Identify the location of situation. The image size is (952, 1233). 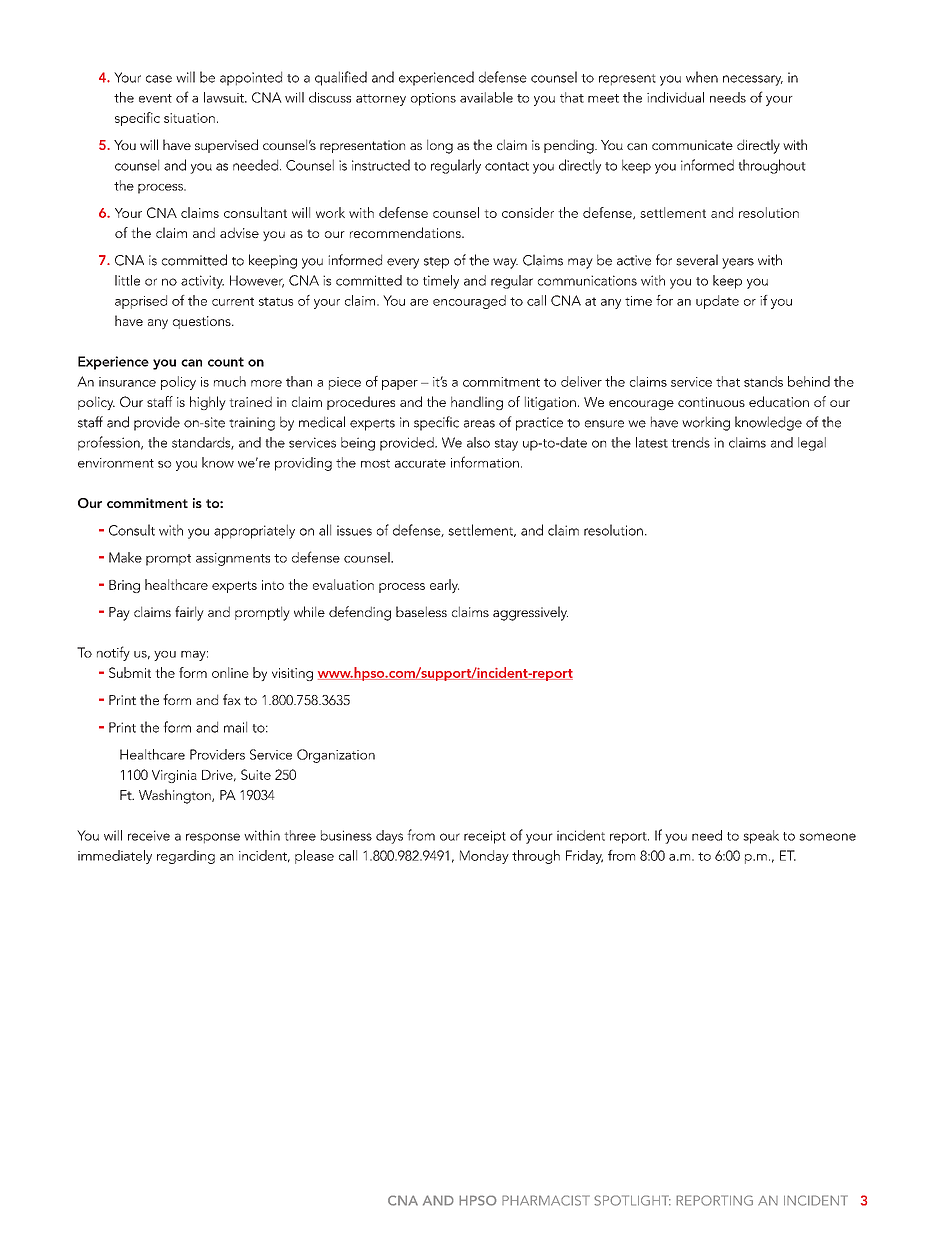
(189, 118).
